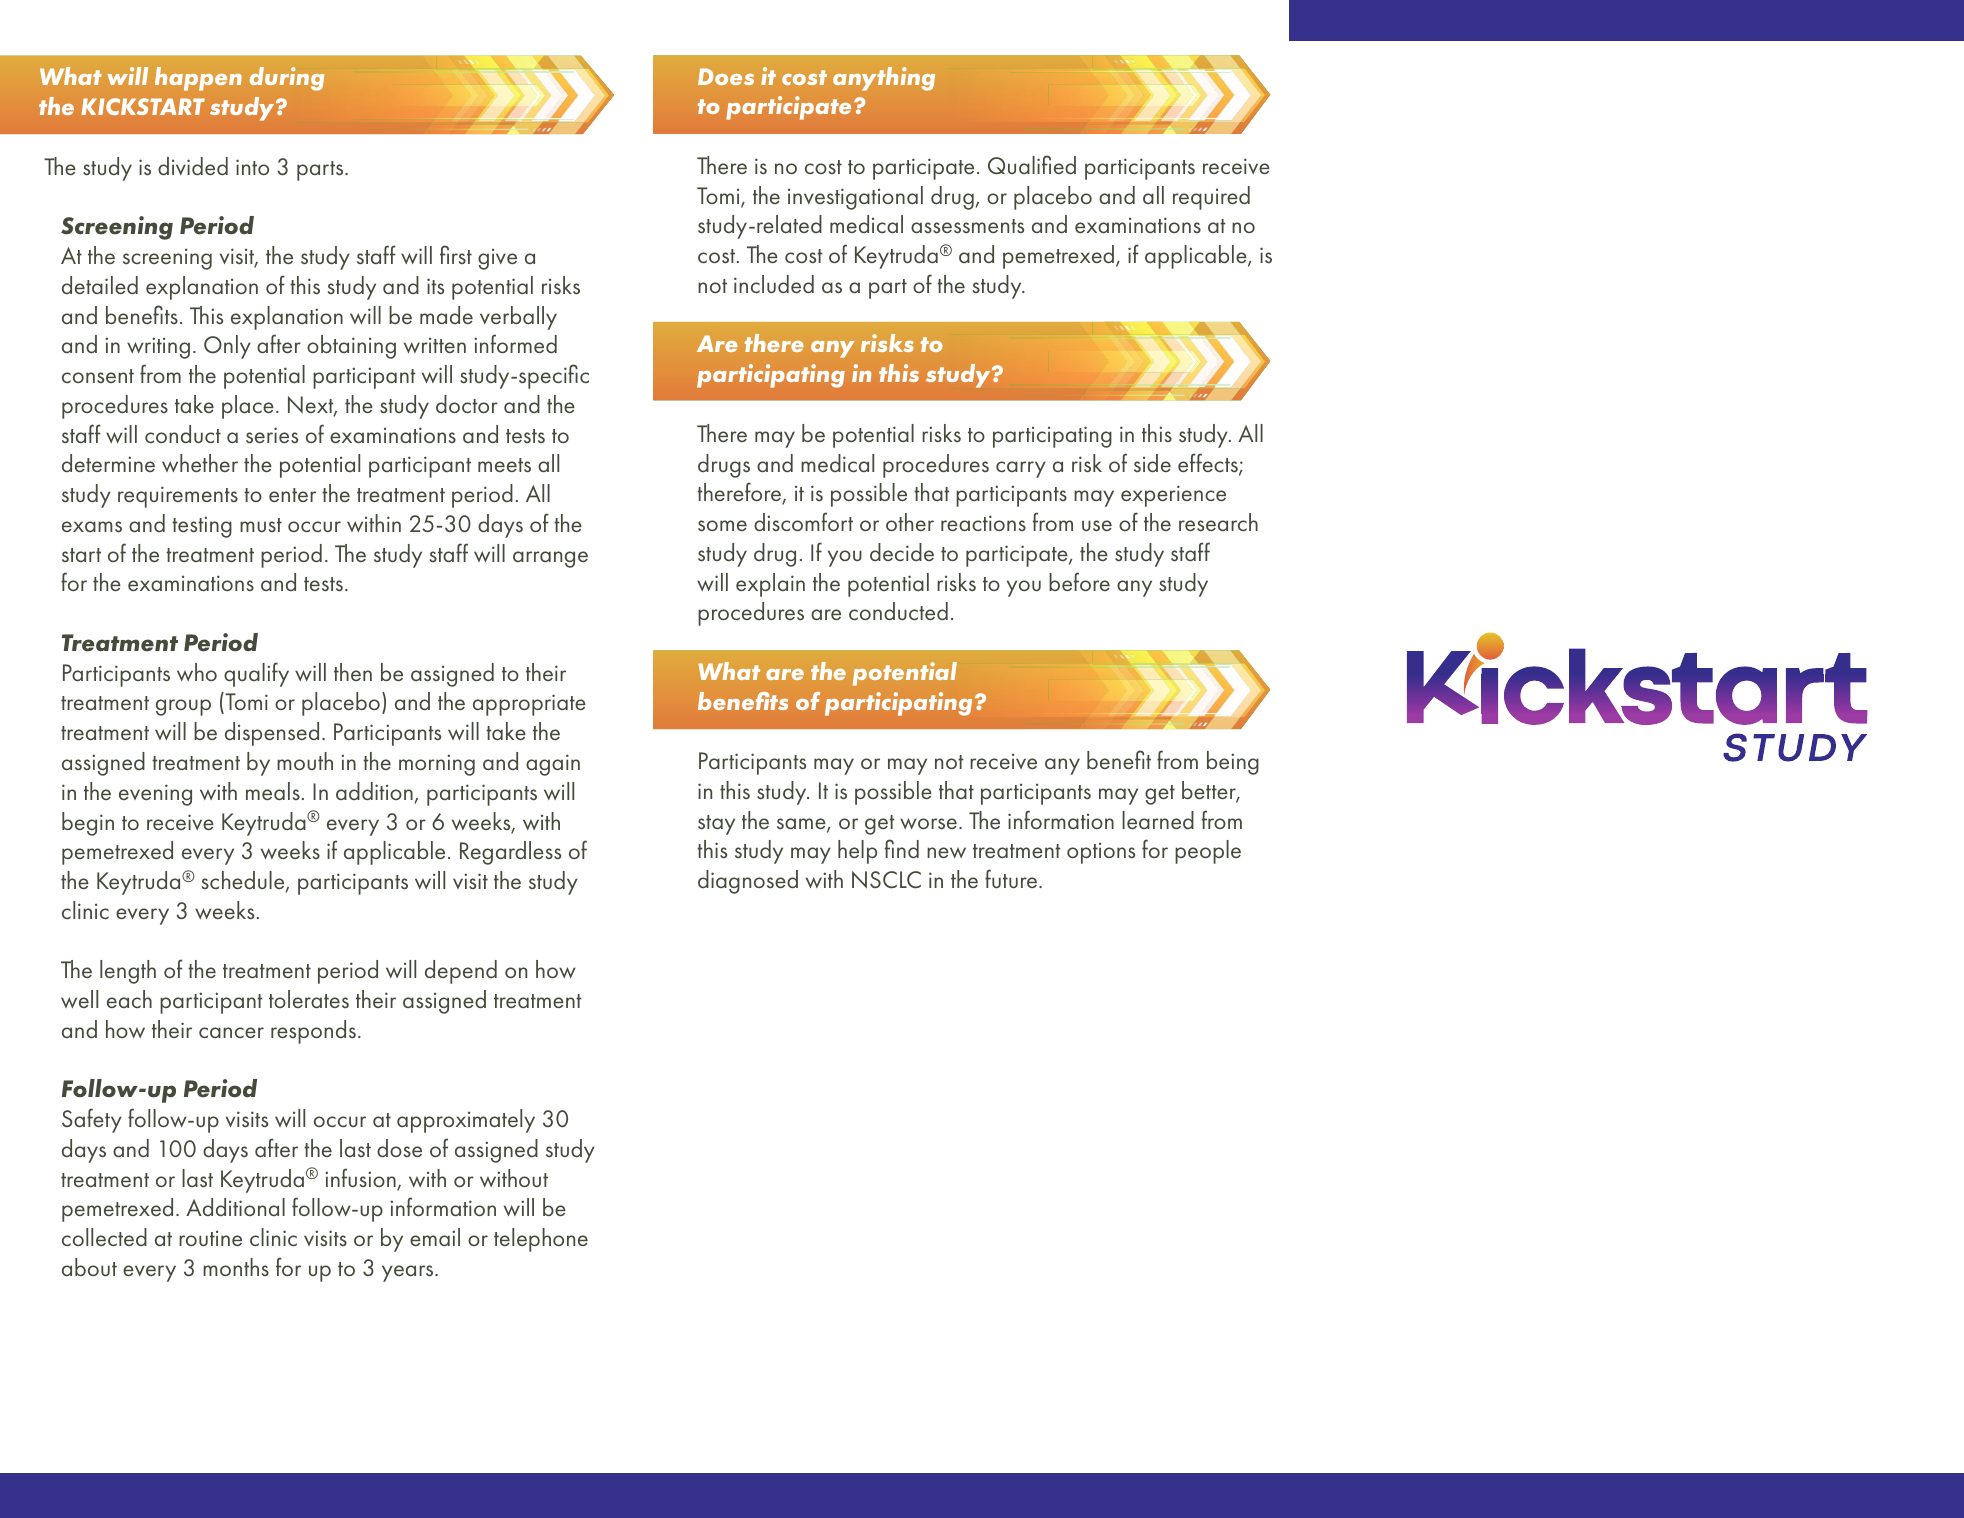 The width and height of the image is (1964, 1518). What do you see at coordinates (198, 79) in the image?
I see `happen` at bounding box center [198, 79].
